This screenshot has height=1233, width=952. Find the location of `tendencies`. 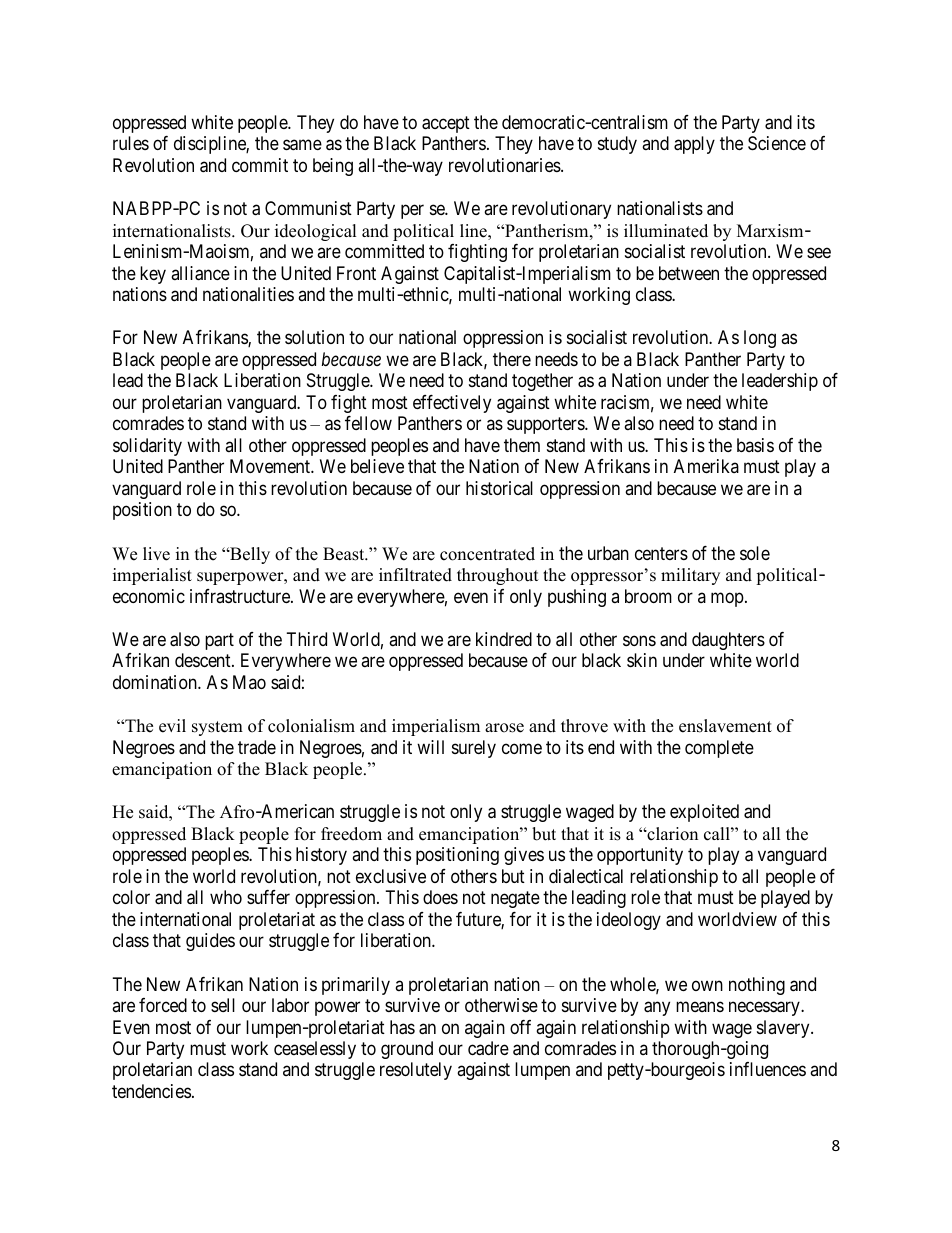

tendencies is located at coordinates (151, 1091).
